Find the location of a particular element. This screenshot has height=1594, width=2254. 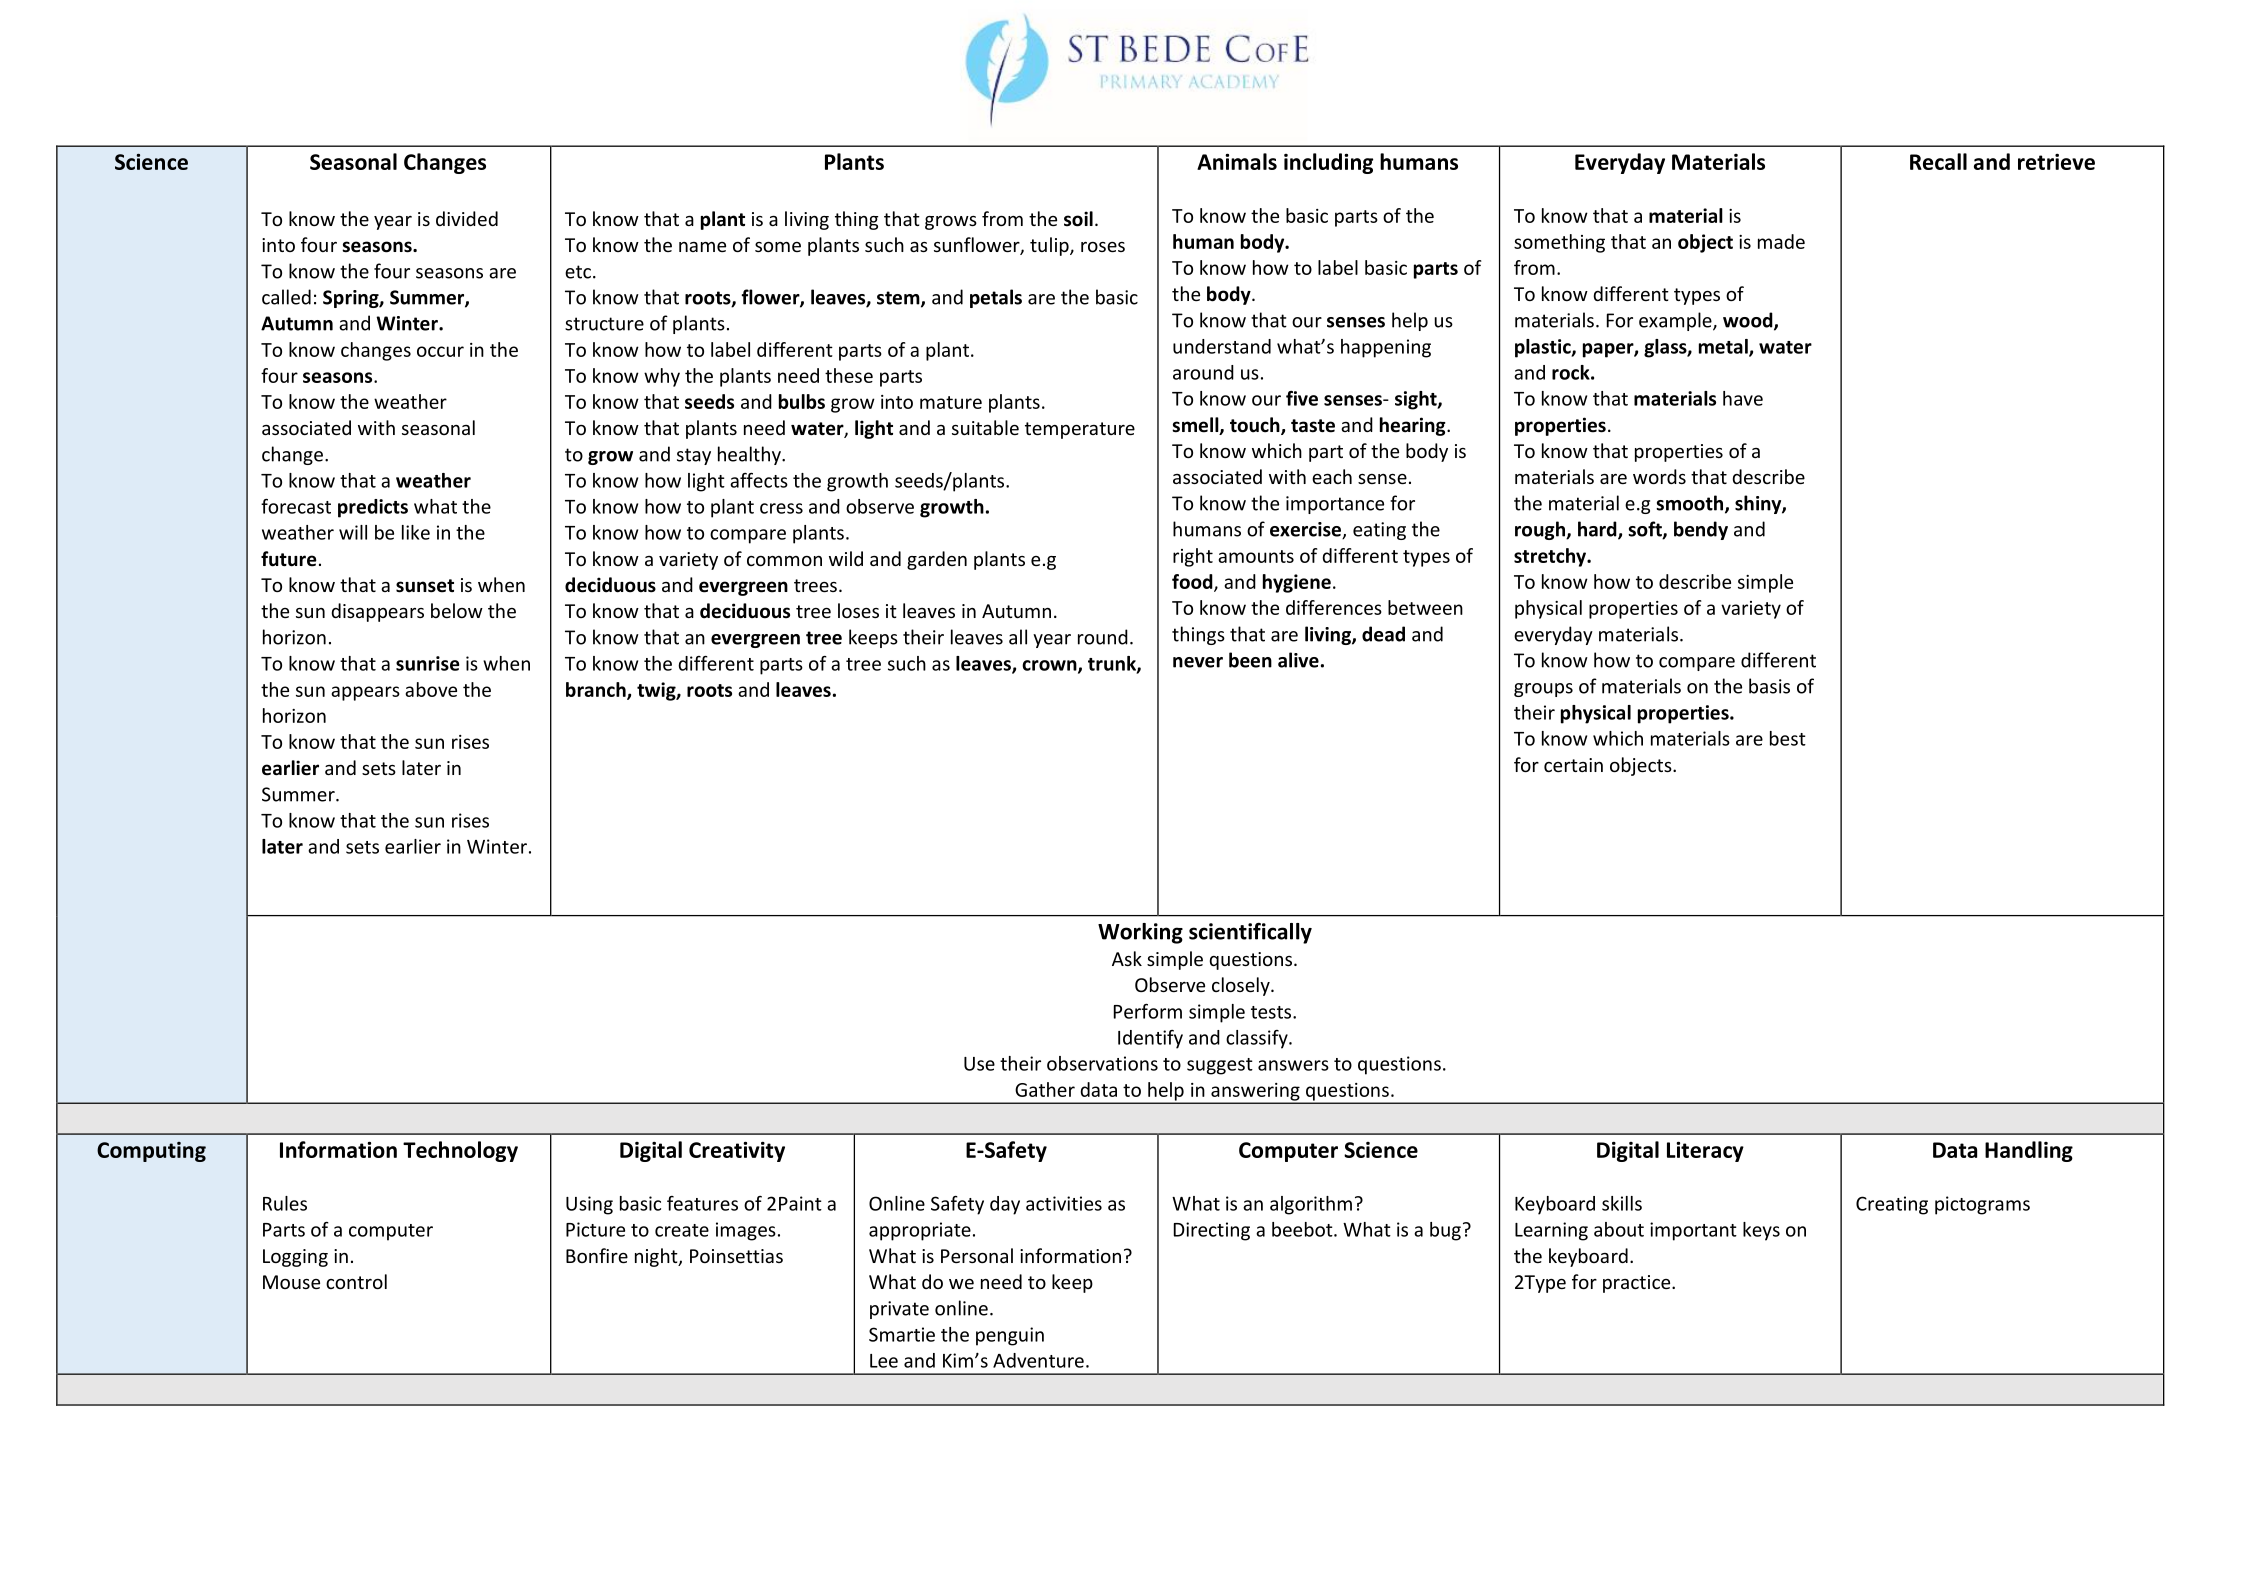

Adventure is located at coordinates (1038, 1360).
